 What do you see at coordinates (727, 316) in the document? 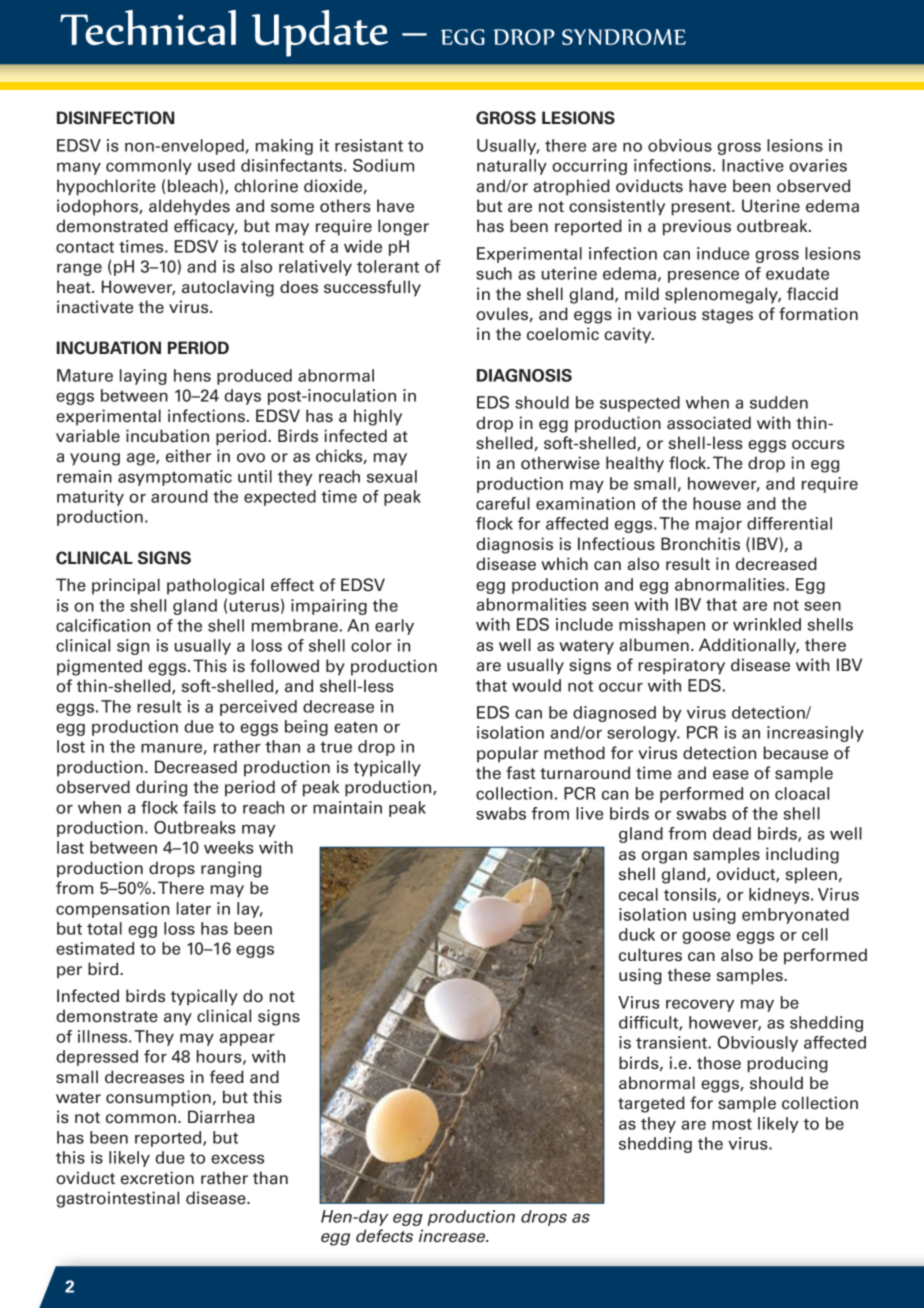
I see `stages` at bounding box center [727, 316].
